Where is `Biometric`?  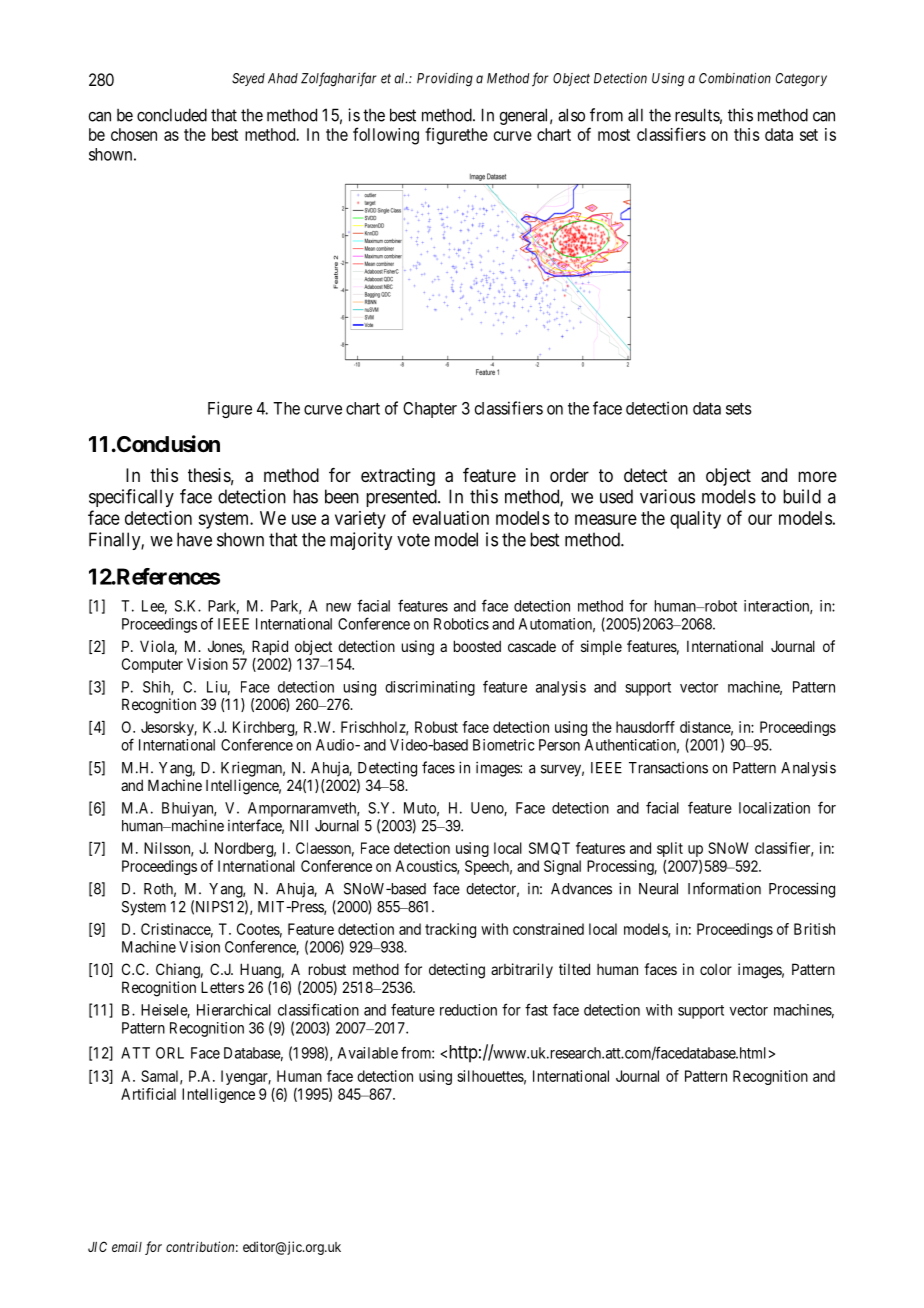 Biometric is located at coordinates (504, 745).
